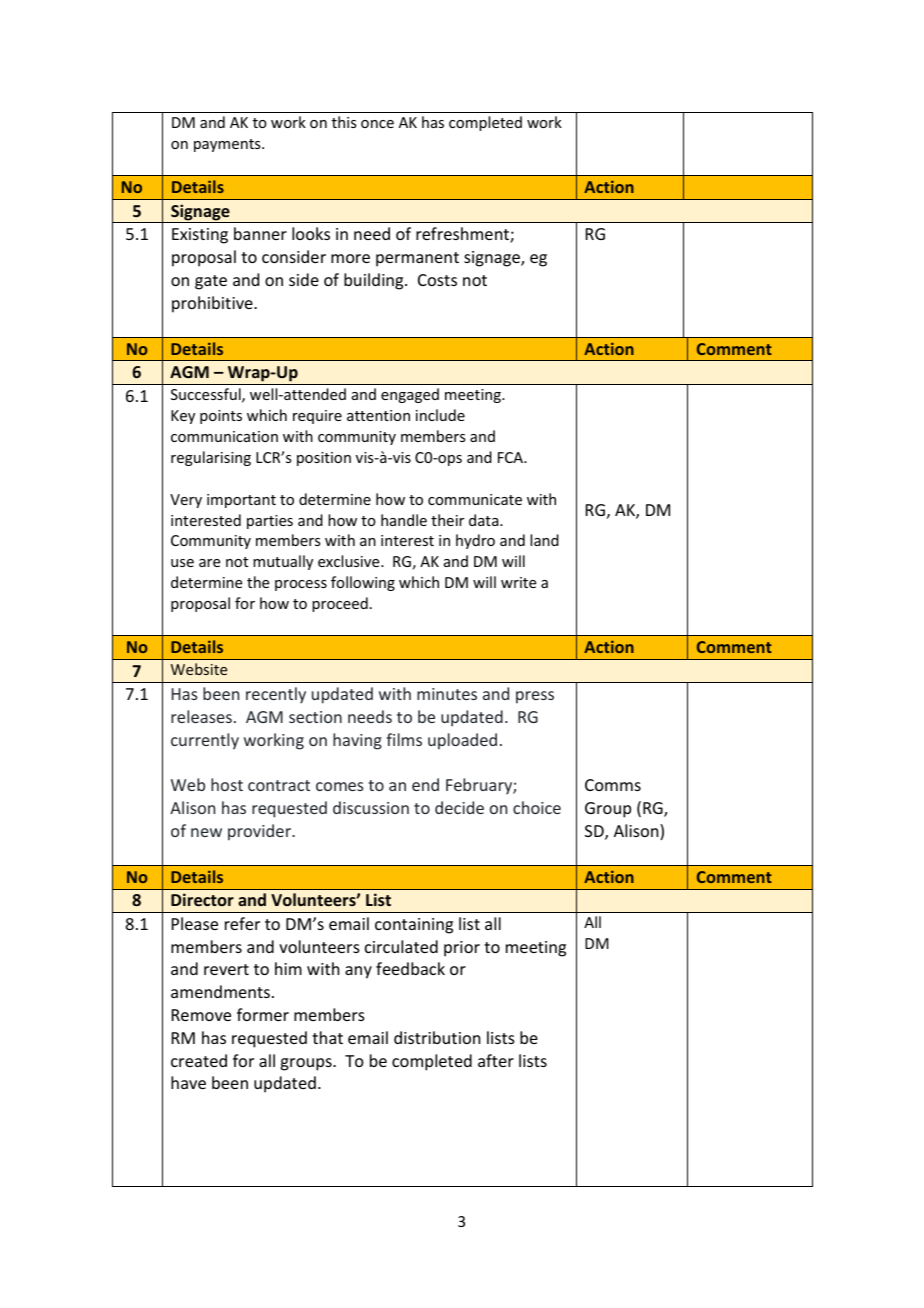 The height and width of the screenshot is (1308, 924). What do you see at coordinates (228, 145) in the screenshot?
I see `payments` at bounding box center [228, 145].
